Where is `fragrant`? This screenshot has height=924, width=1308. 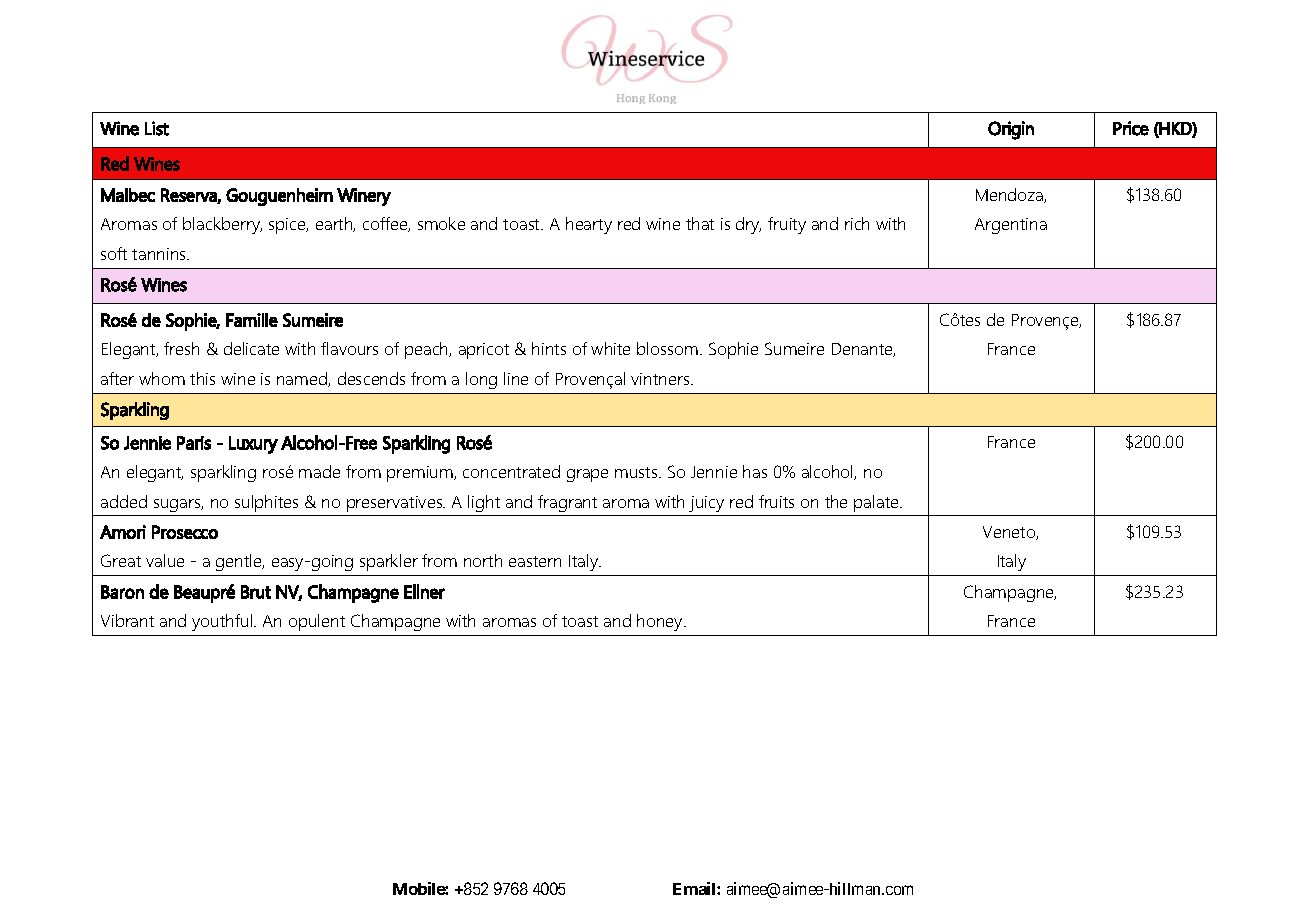
fragrant is located at coordinates (567, 503).
